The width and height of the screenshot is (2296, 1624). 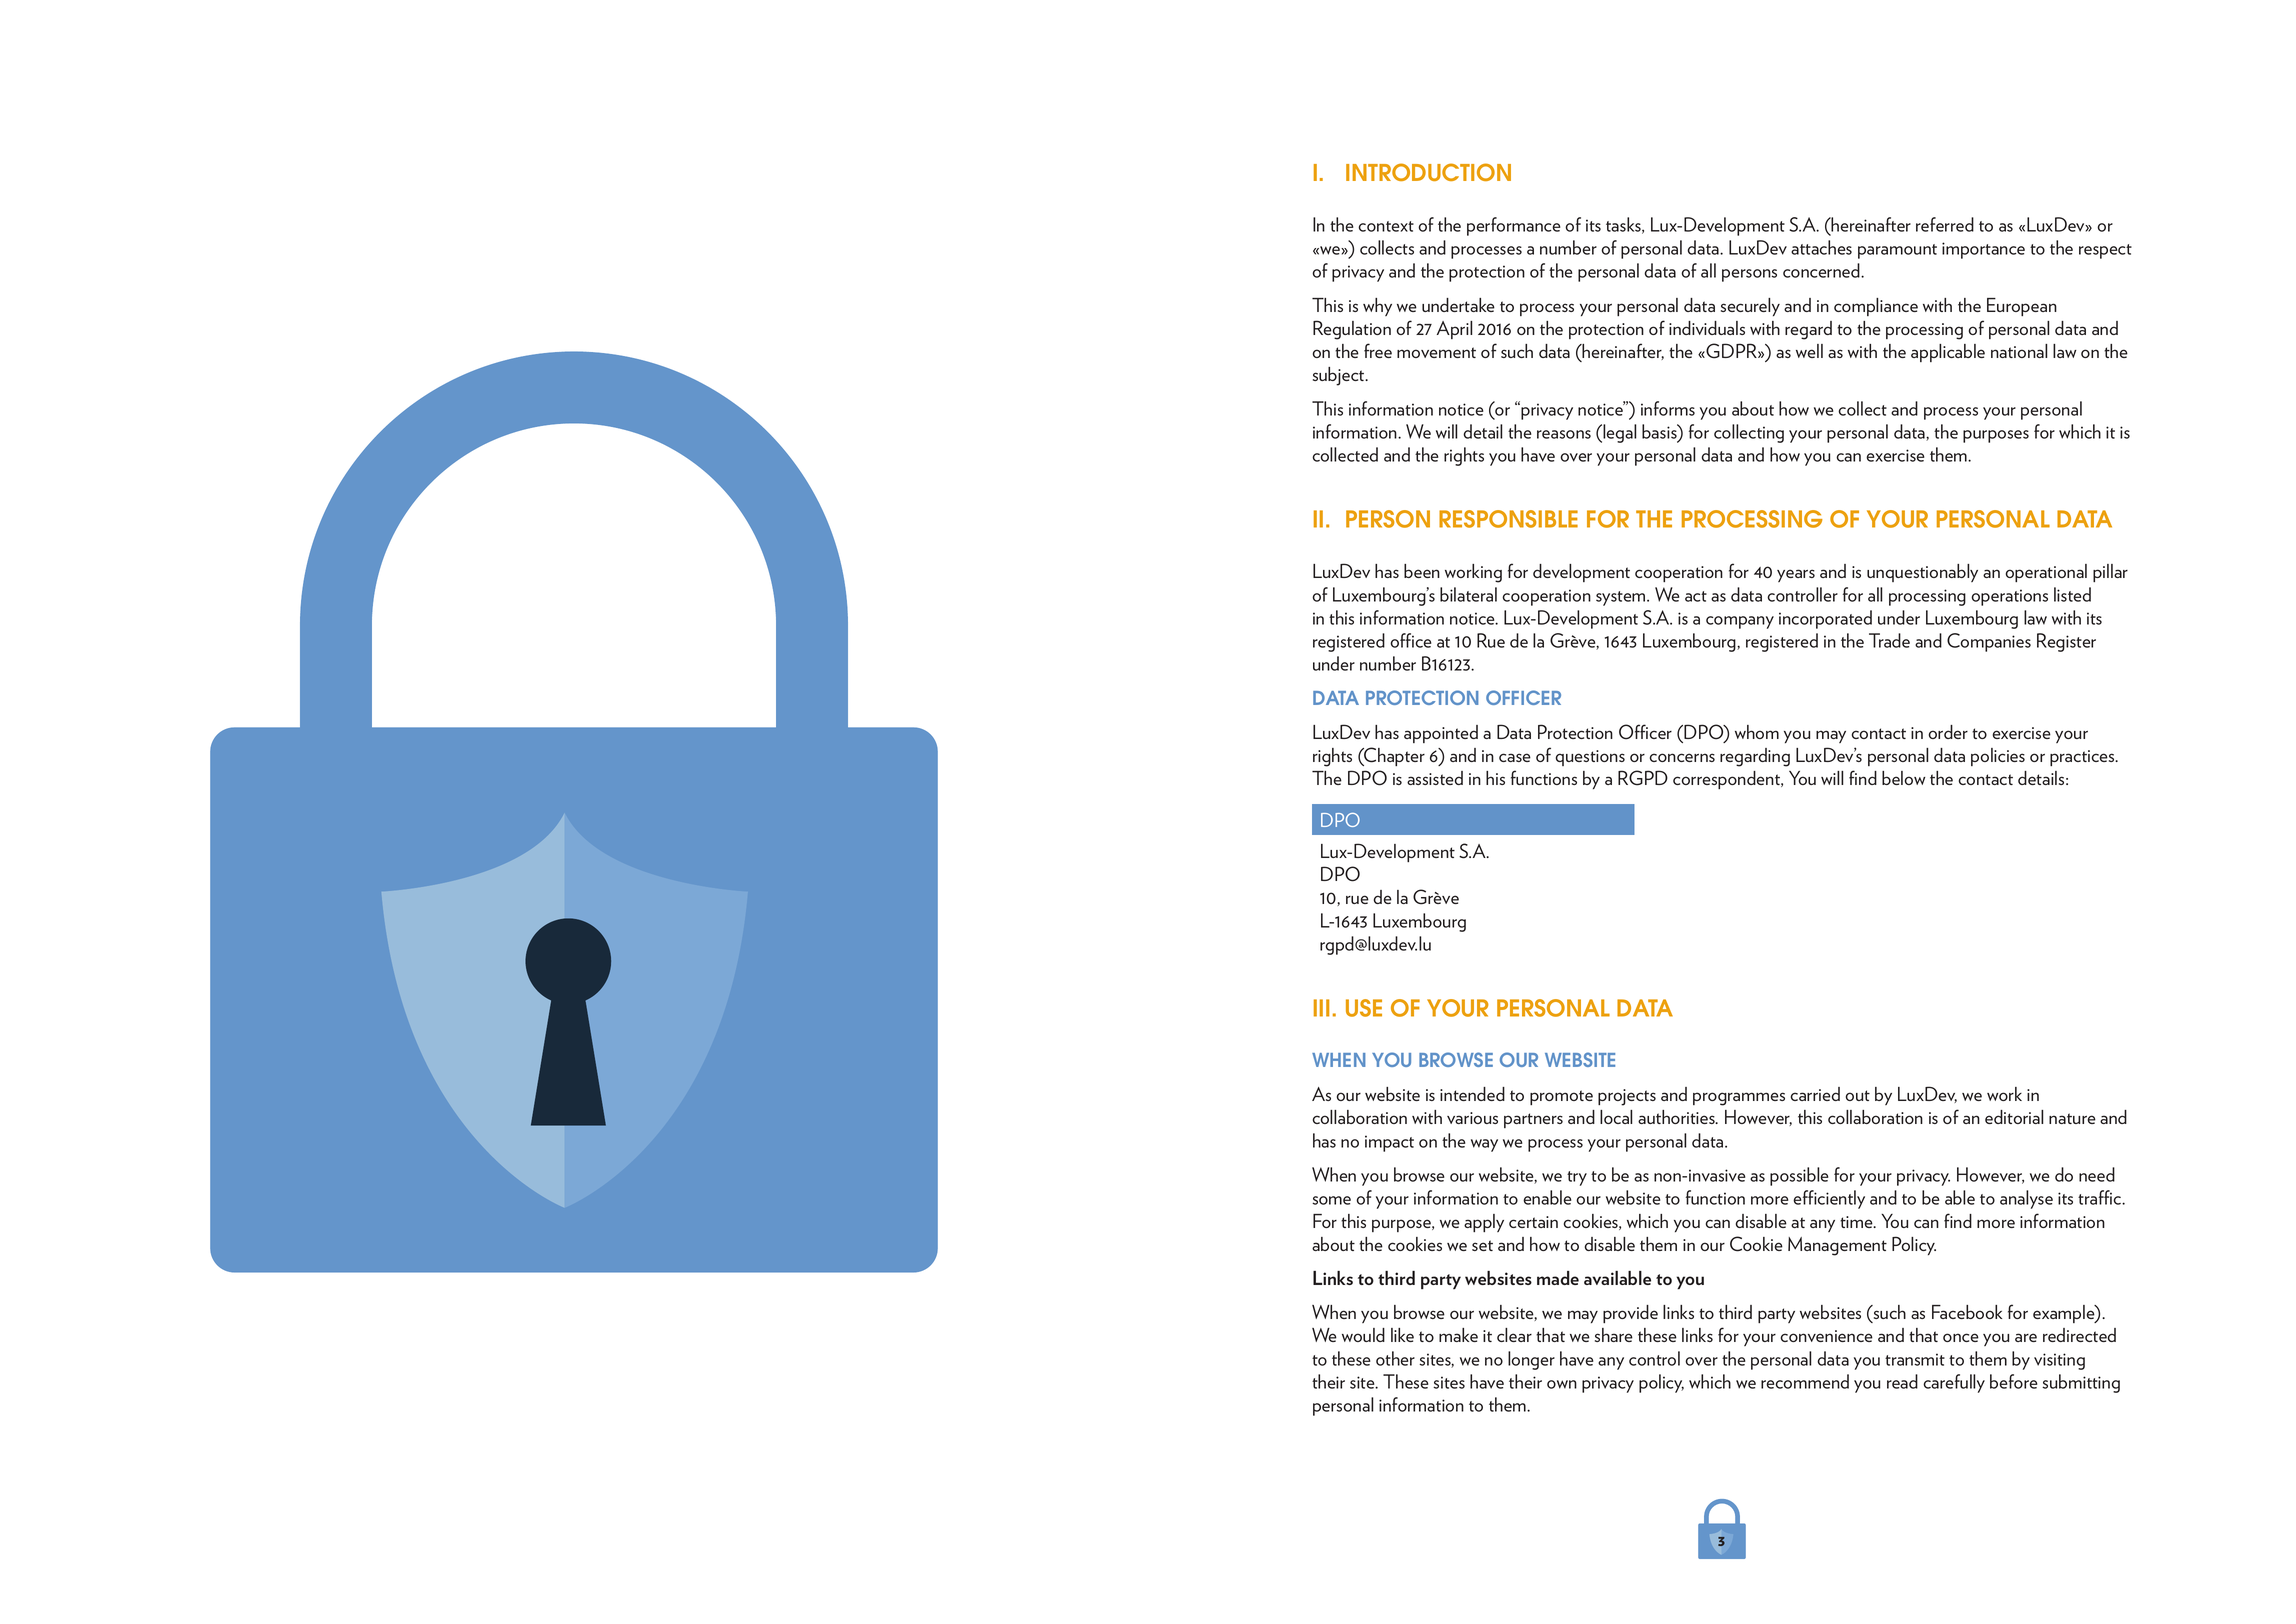 What do you see at coordinates (1998, 757) in the screenshot?
I see `policies` at bounding box center [1998, 757].
